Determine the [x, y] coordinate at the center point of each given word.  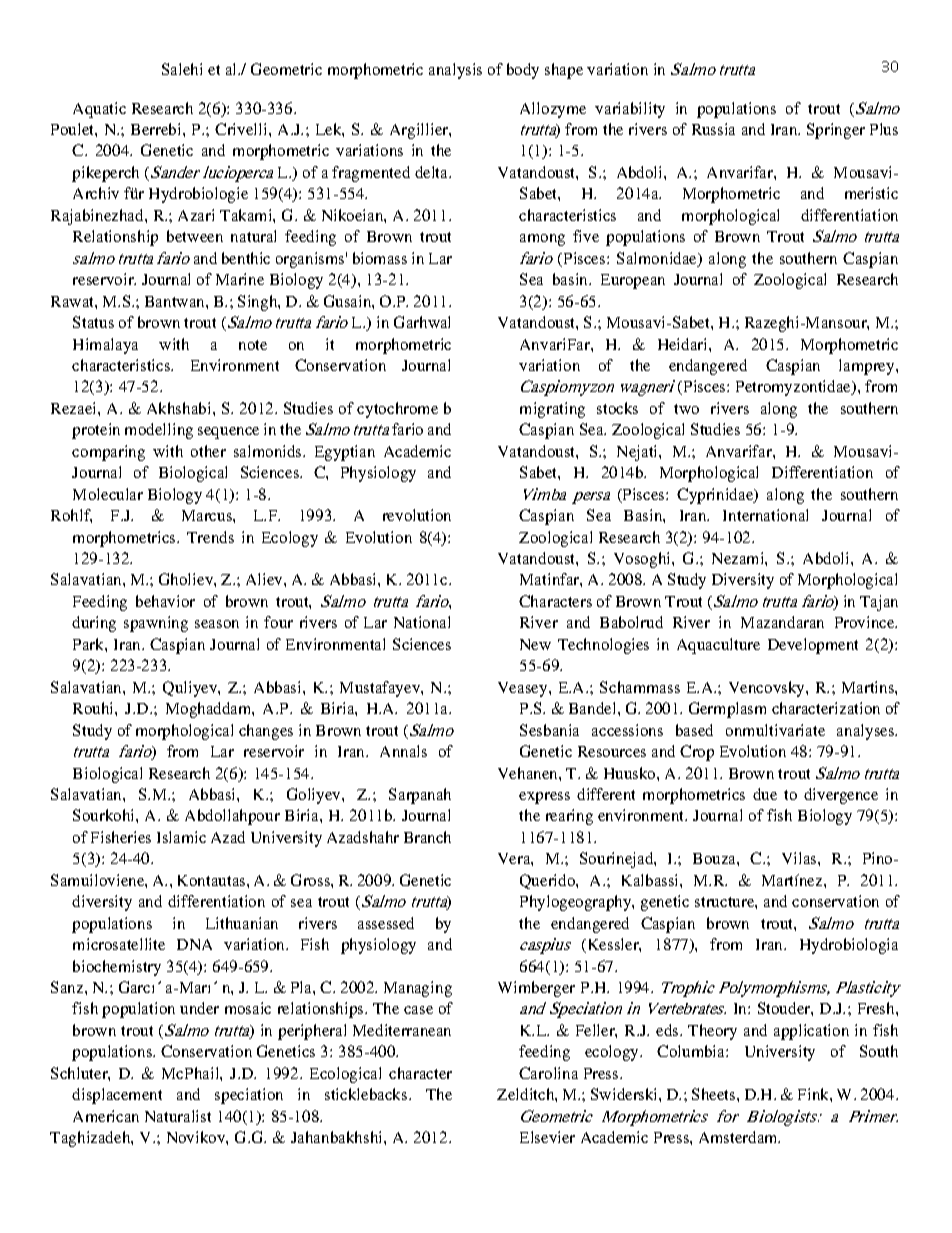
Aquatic [99, 110]
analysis [455, 71]
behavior [165, 601]
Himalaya [105, 346]
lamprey [868, 367]
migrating [552, 410]
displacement [117, 1096]
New [535, 644]
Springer [836, 131]
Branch [427, 837]
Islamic [181, 837]
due [765, 794]
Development [813, 646]
